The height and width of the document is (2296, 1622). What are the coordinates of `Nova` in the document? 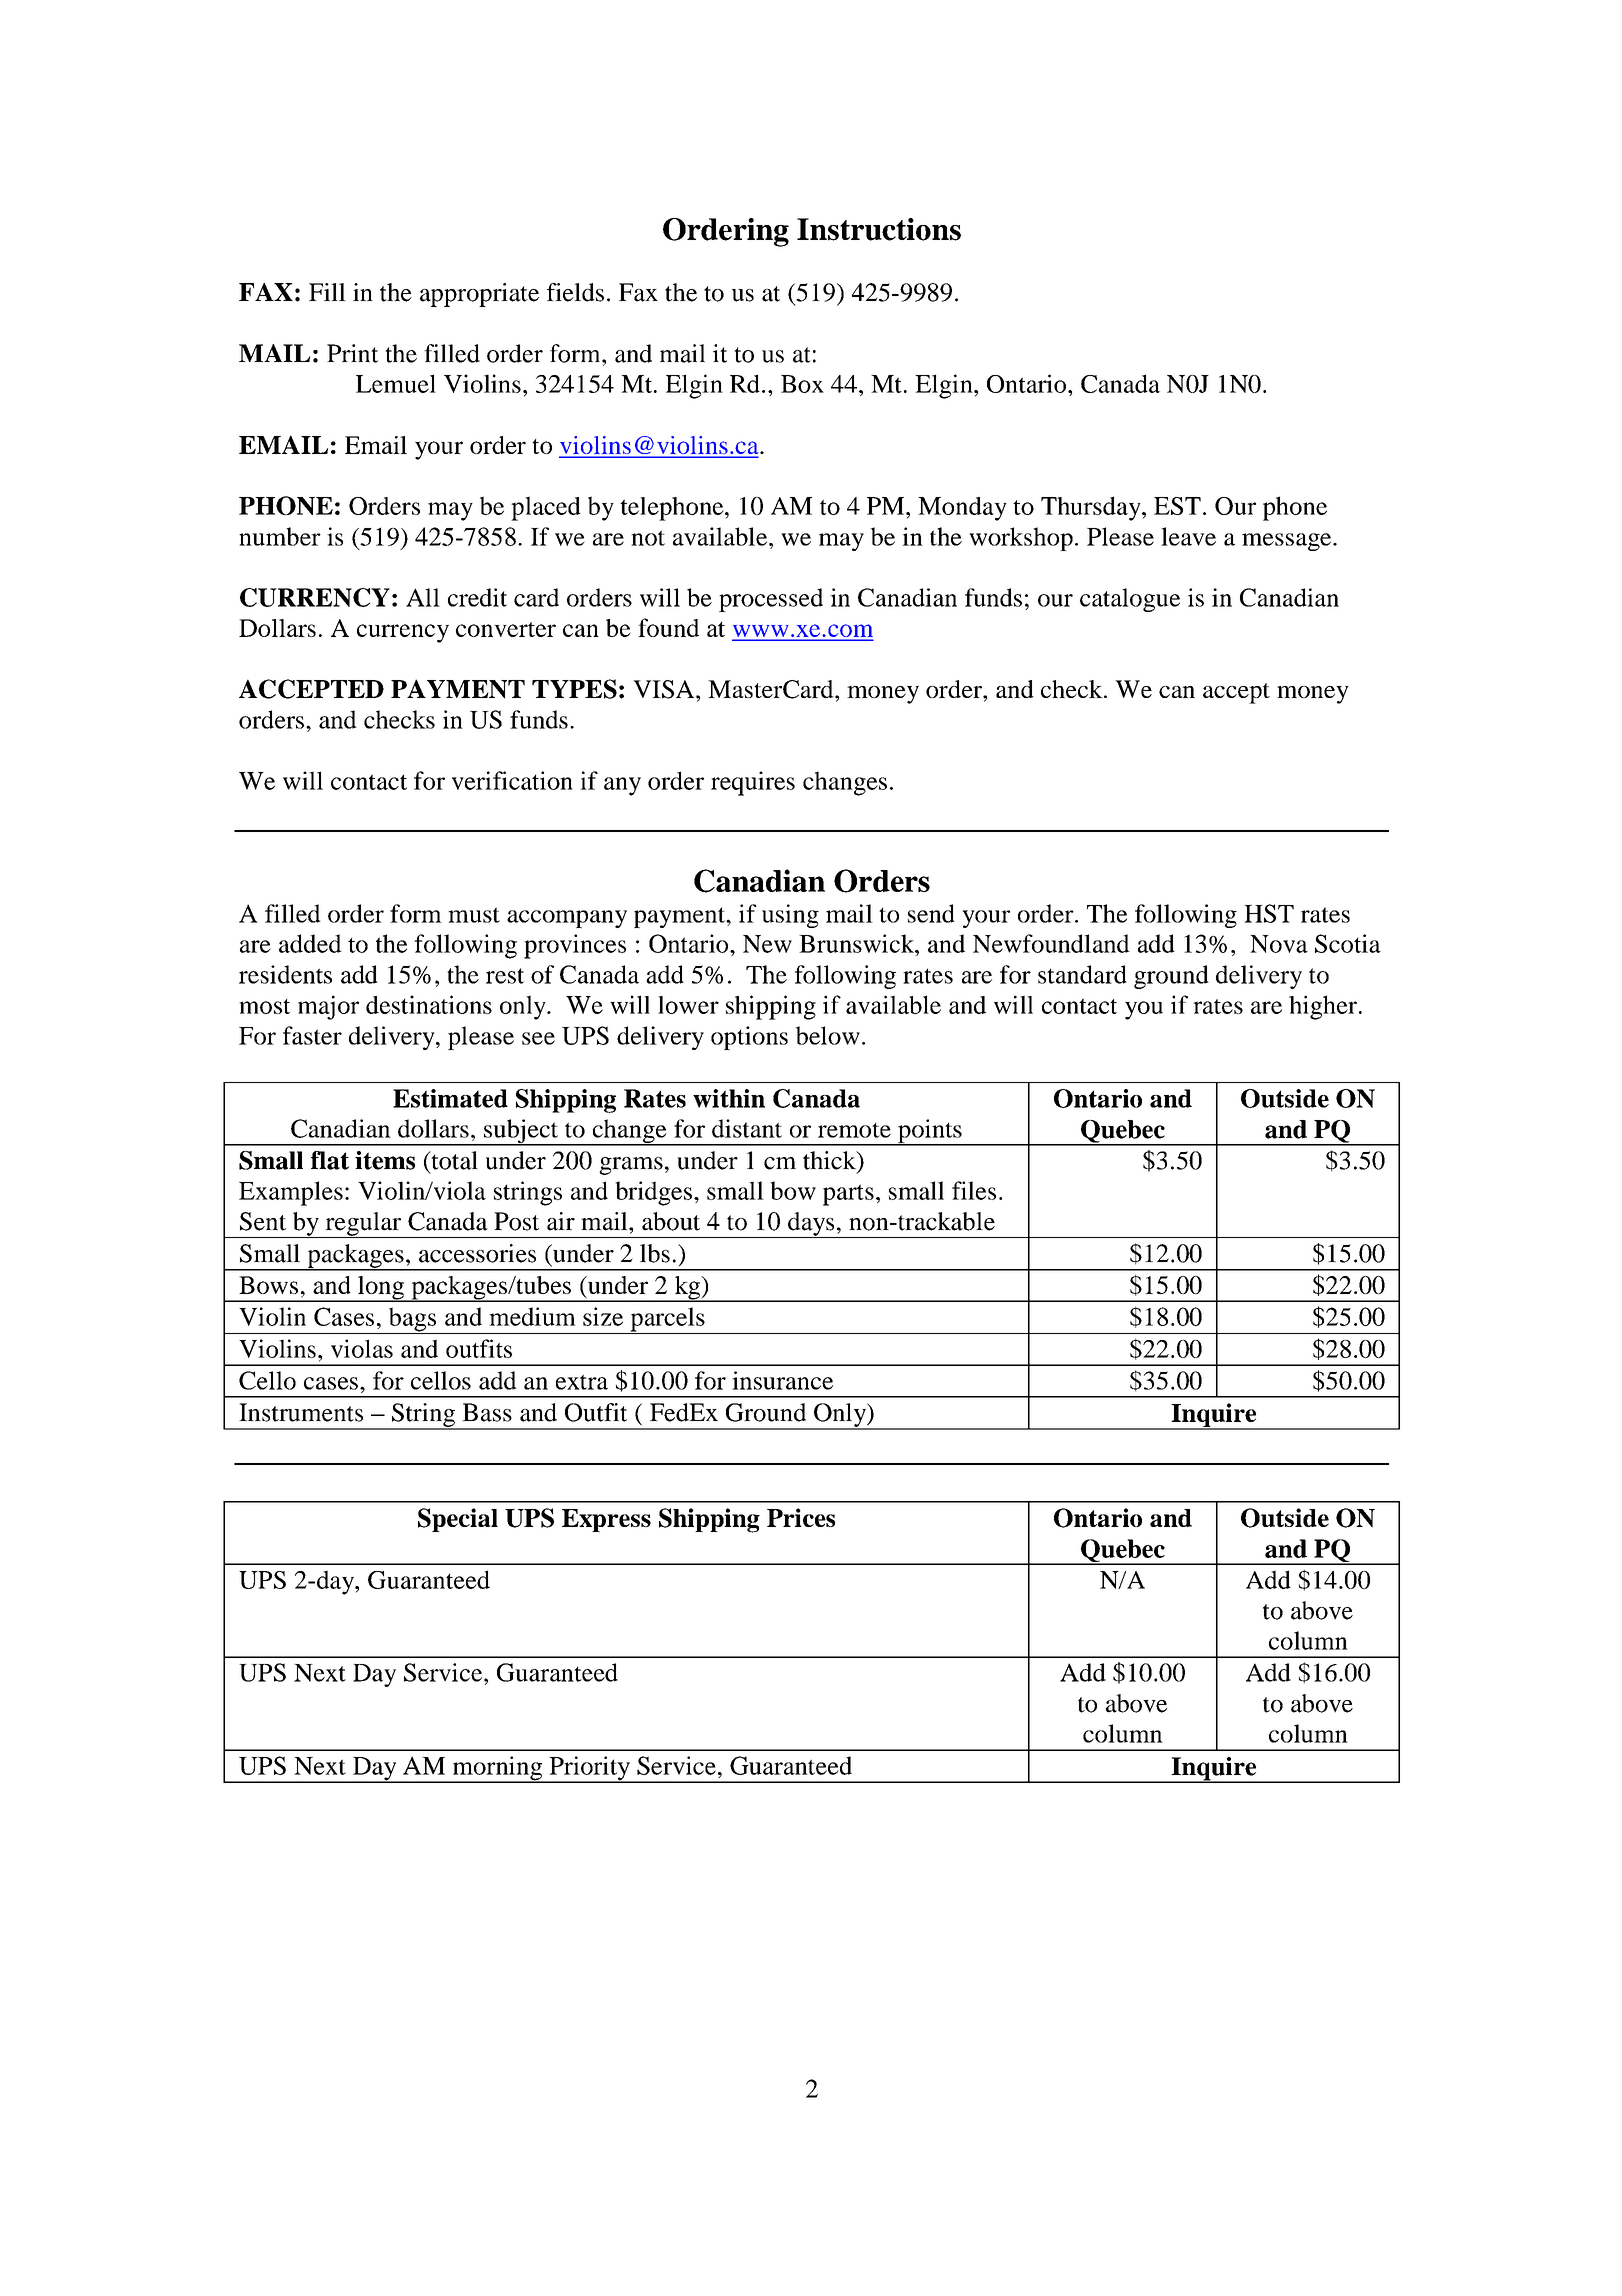 It's located at (1279, 944).
